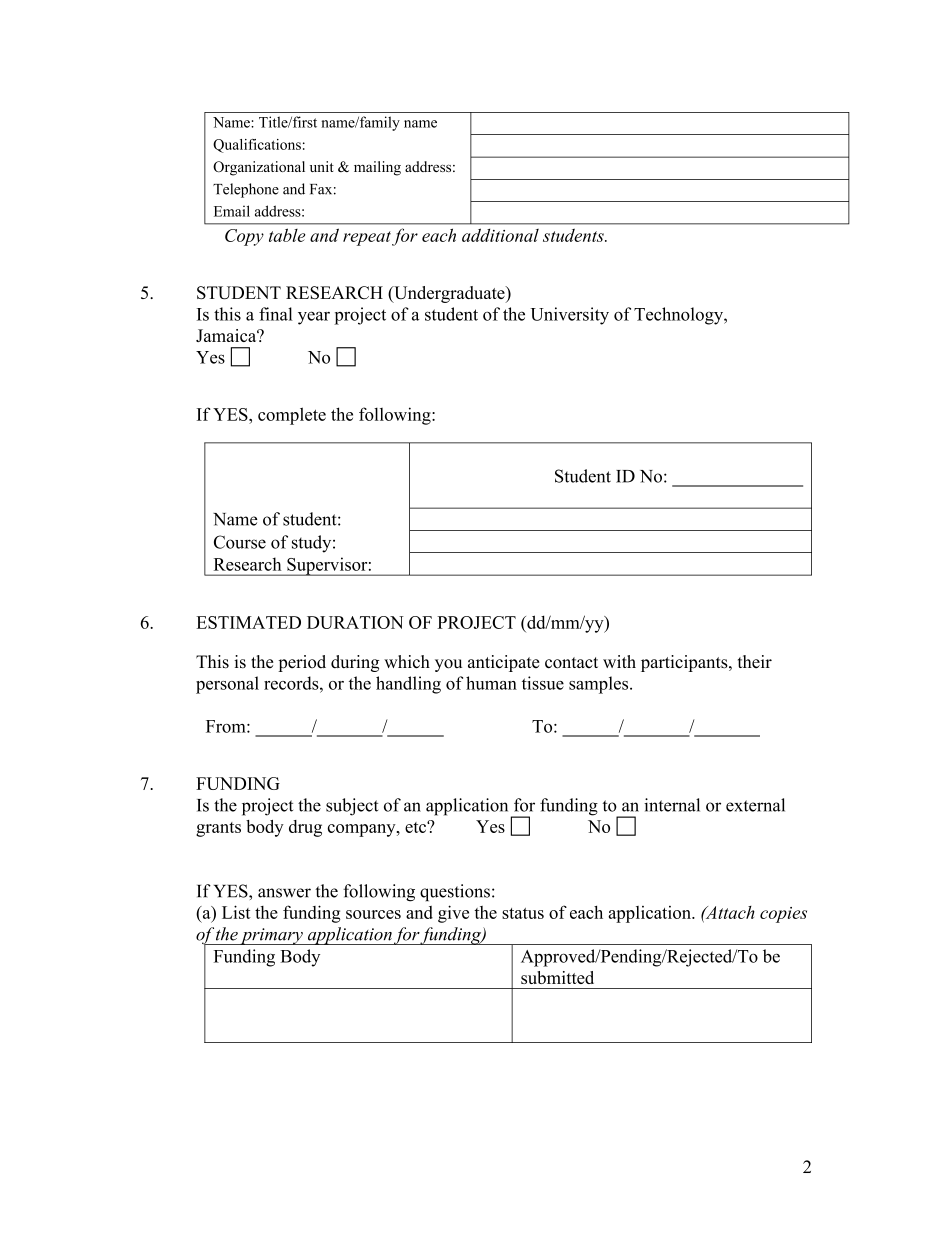 This screenshot has height=1233, width=952. What do you see at coordinates (276, 314) in the screenshot?
I see `final` at bounding box center [276, 314].
